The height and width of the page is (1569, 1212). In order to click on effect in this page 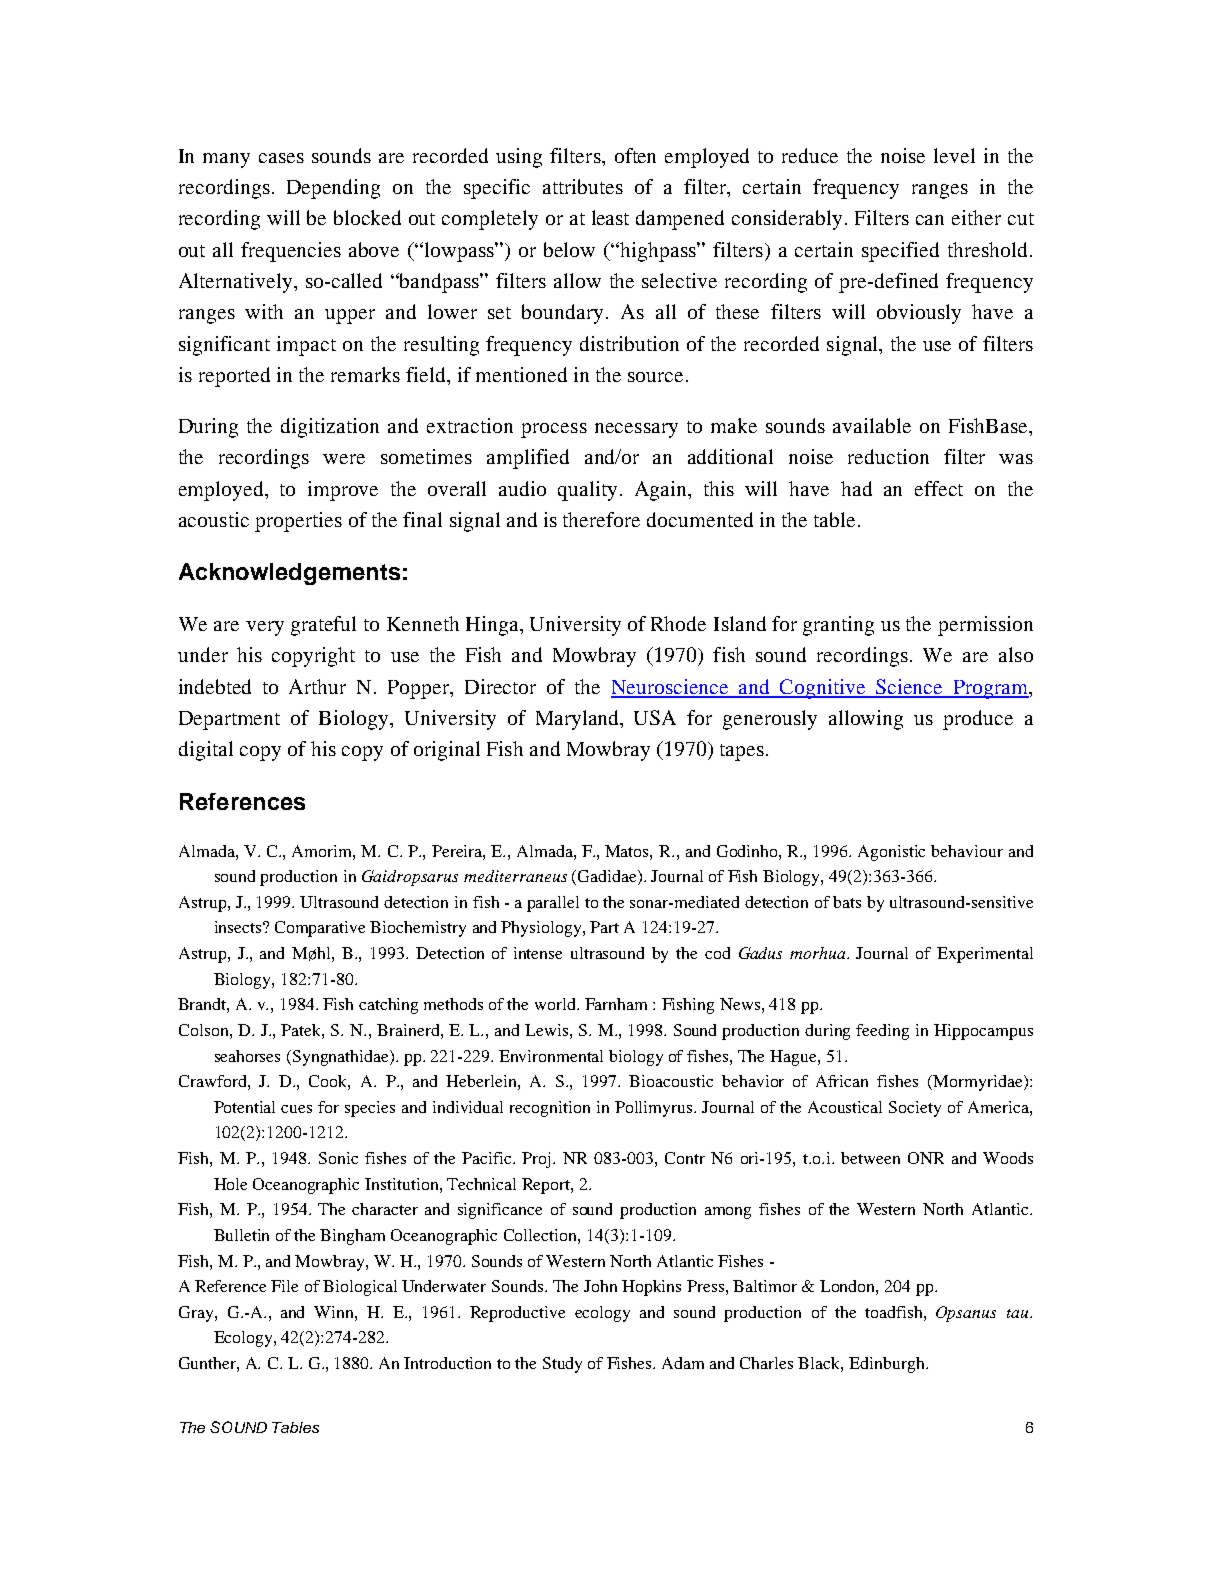, I will do `click(939, 488)`.
